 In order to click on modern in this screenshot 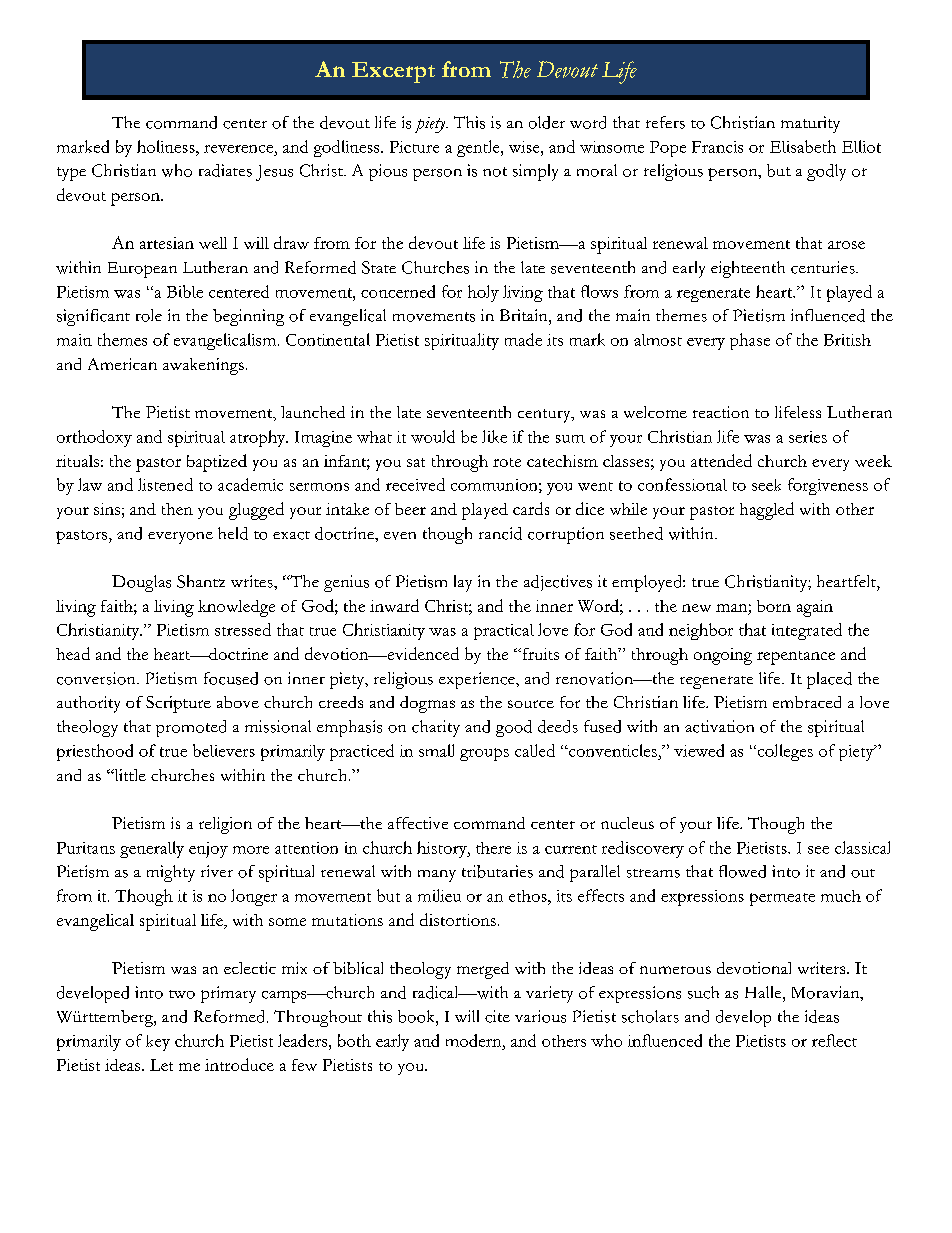, I will do `click(475, 1040)`.
